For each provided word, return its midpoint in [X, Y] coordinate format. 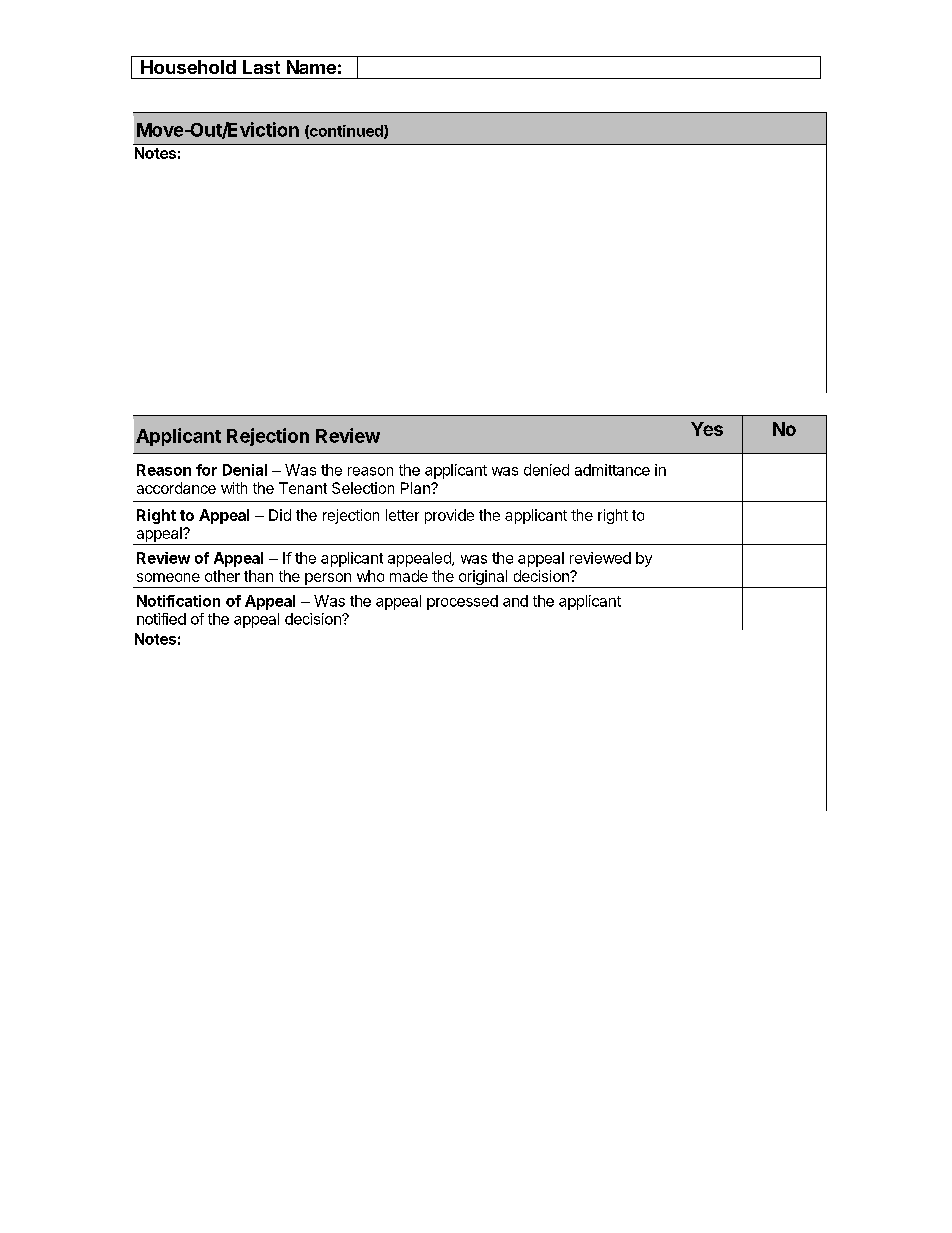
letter [402, 515]
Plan [416, 488]
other [222, 576]
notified [161, 619]
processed [462, 602]
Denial [245, 470]
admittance [612, 470]
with [234, 488]
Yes [707, 429]
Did [280, 515]
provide [449, 516]
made [409, 576]
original [483, 579]
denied [546, 470]
